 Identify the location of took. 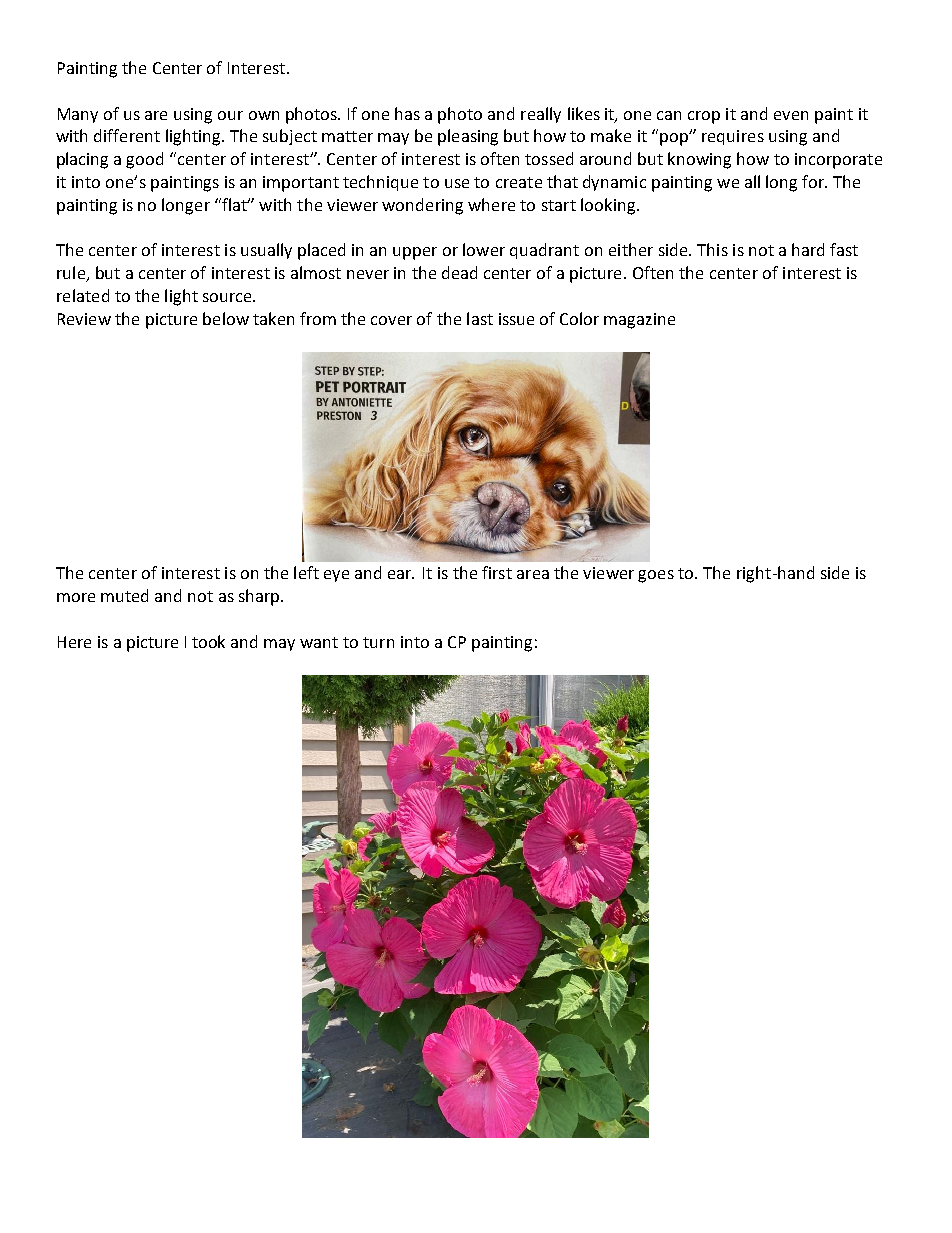
(208, 641).
